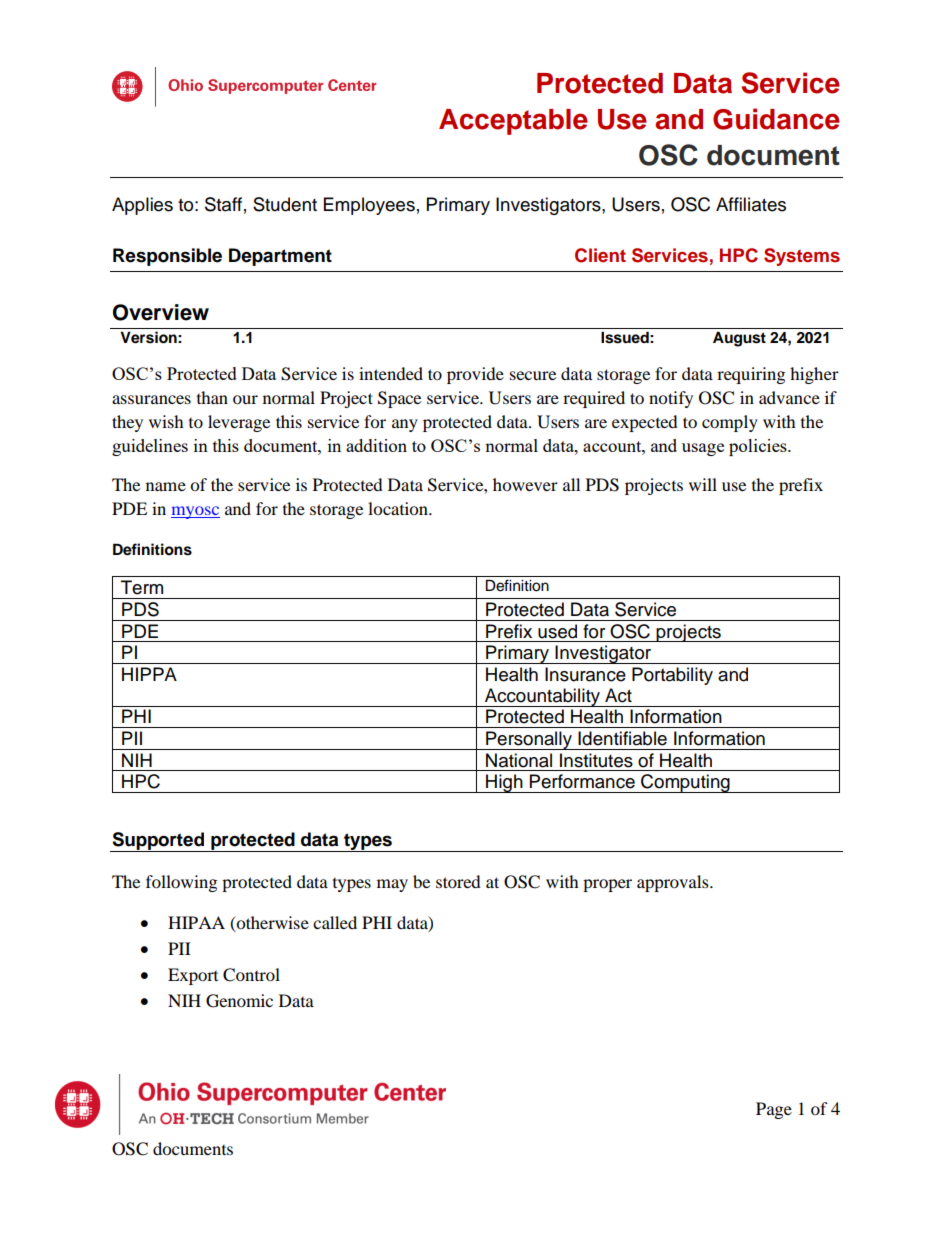 This image has width=952, height=1233. What do you see at coordinates (774, 1110) in the image?
I see `Page` at bounding box center [774, 1110].
